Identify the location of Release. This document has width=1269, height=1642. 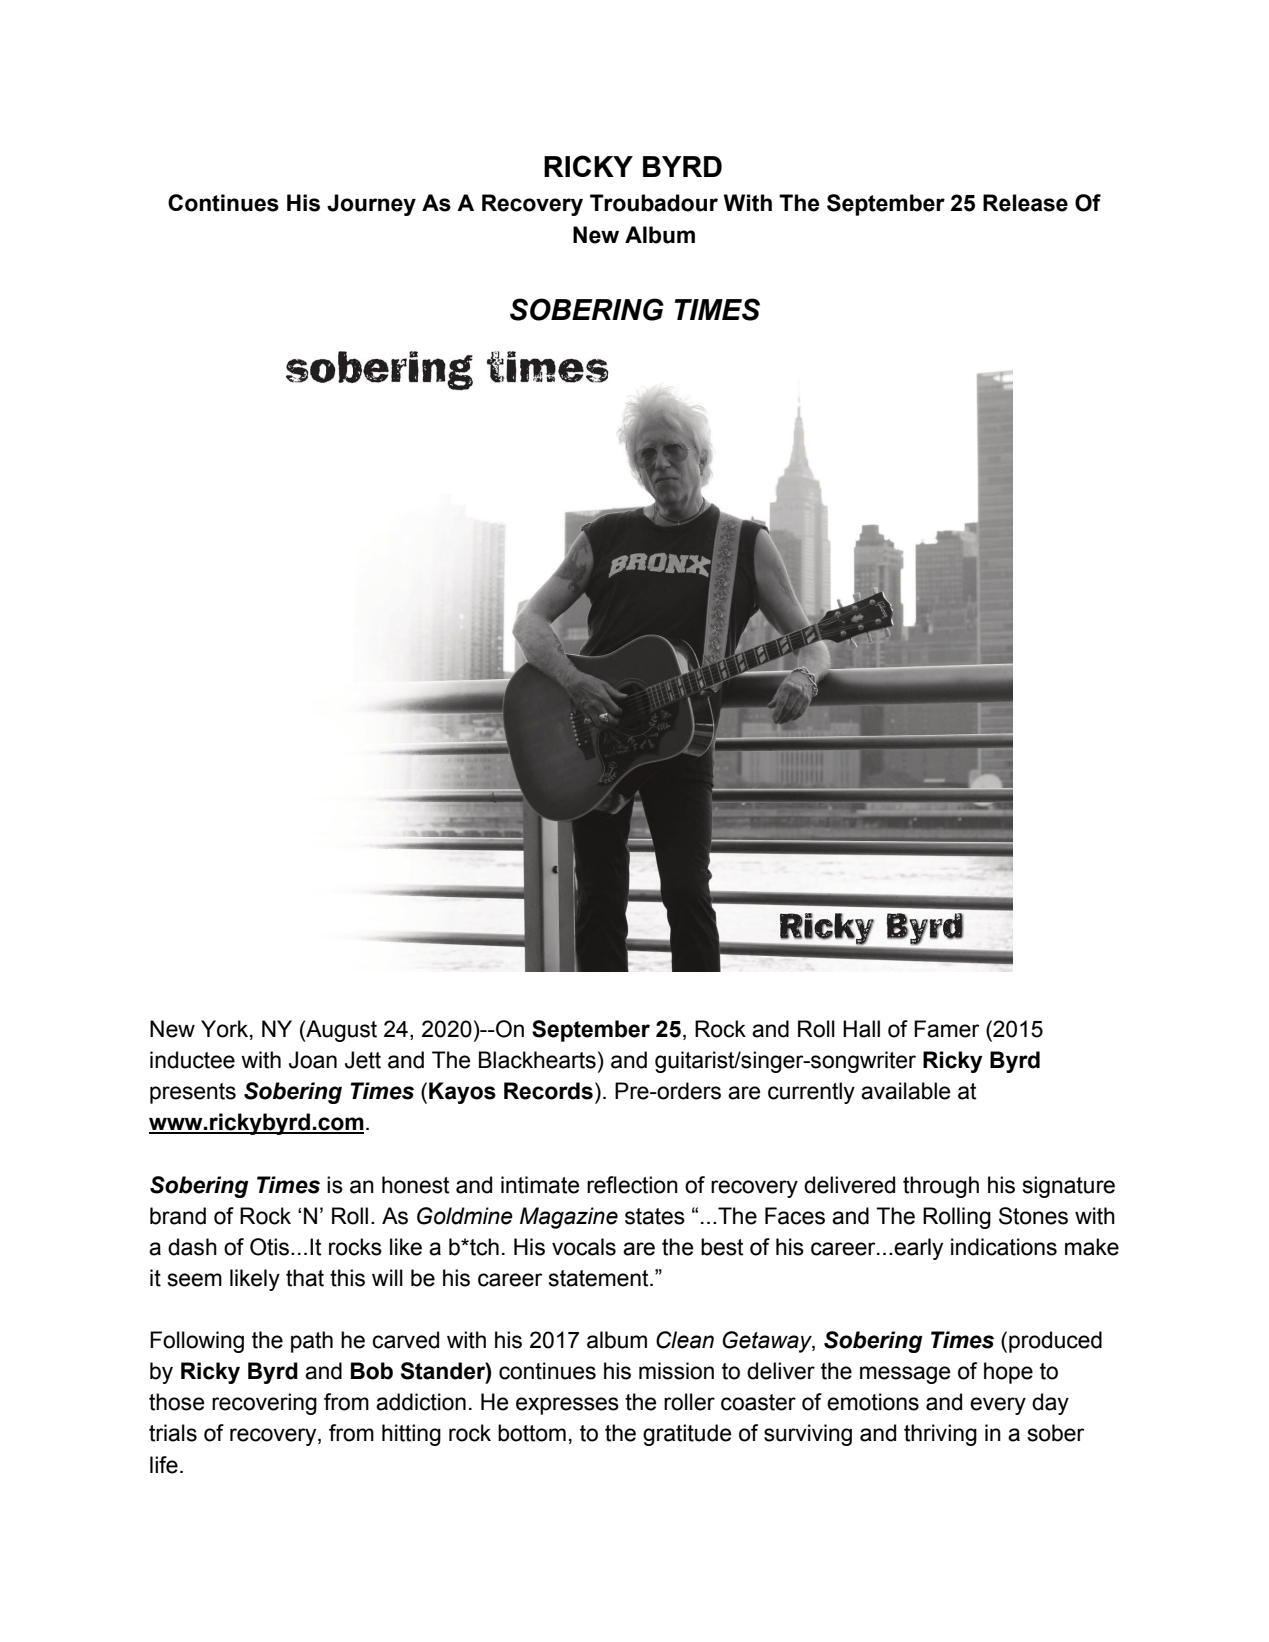
(1025, 203).
